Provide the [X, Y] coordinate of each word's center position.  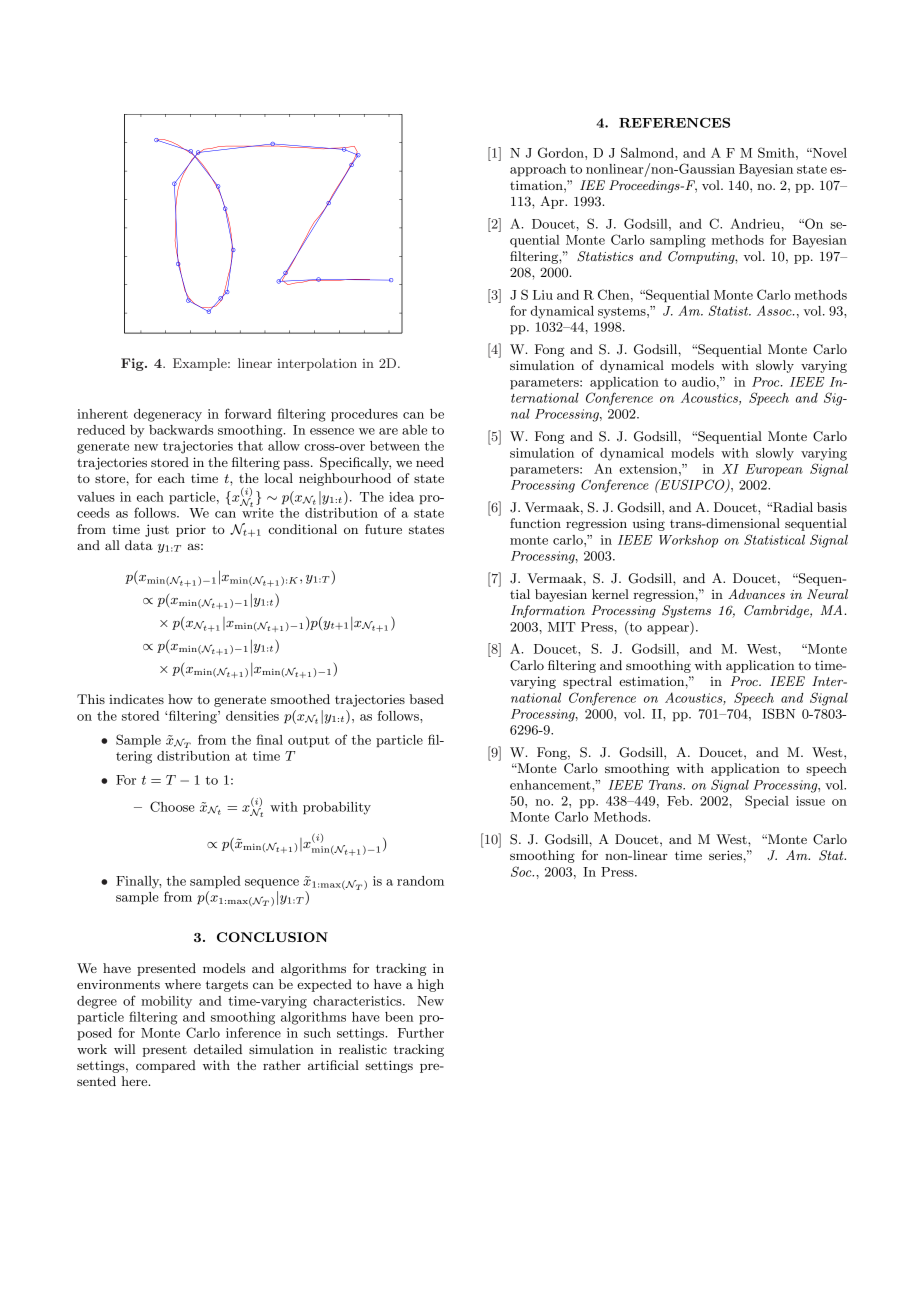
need [430, 462]
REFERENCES [674, 122]
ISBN [778, 713]
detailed [218, 1049]
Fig [133, 364]
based [426, 699]
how [180, 699]
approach [538, 170]
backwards [181, 430]
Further [421, 1033]
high [431, 985]
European [774, 470]
